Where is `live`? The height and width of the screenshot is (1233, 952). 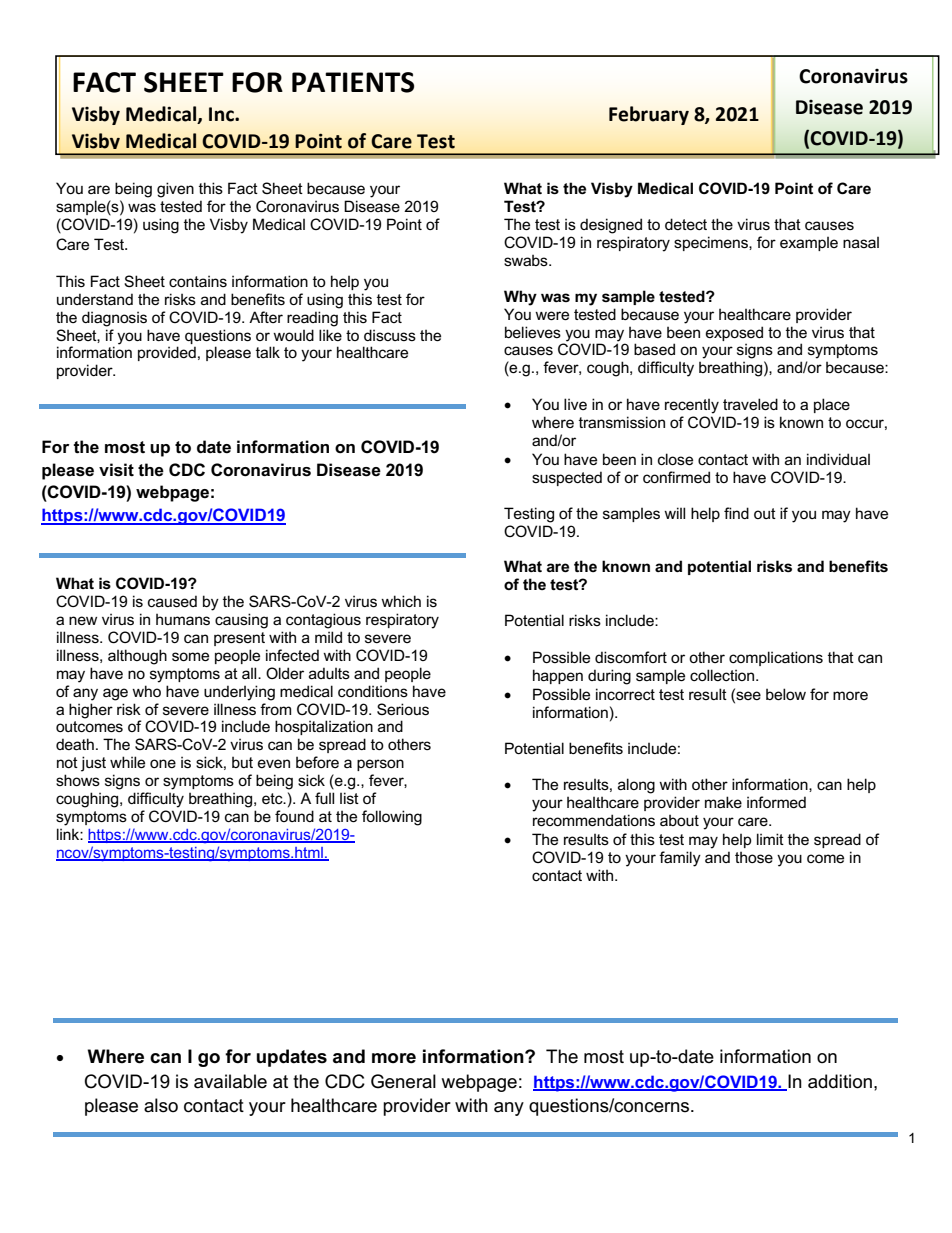 live is located at coordinates (575, 404).
